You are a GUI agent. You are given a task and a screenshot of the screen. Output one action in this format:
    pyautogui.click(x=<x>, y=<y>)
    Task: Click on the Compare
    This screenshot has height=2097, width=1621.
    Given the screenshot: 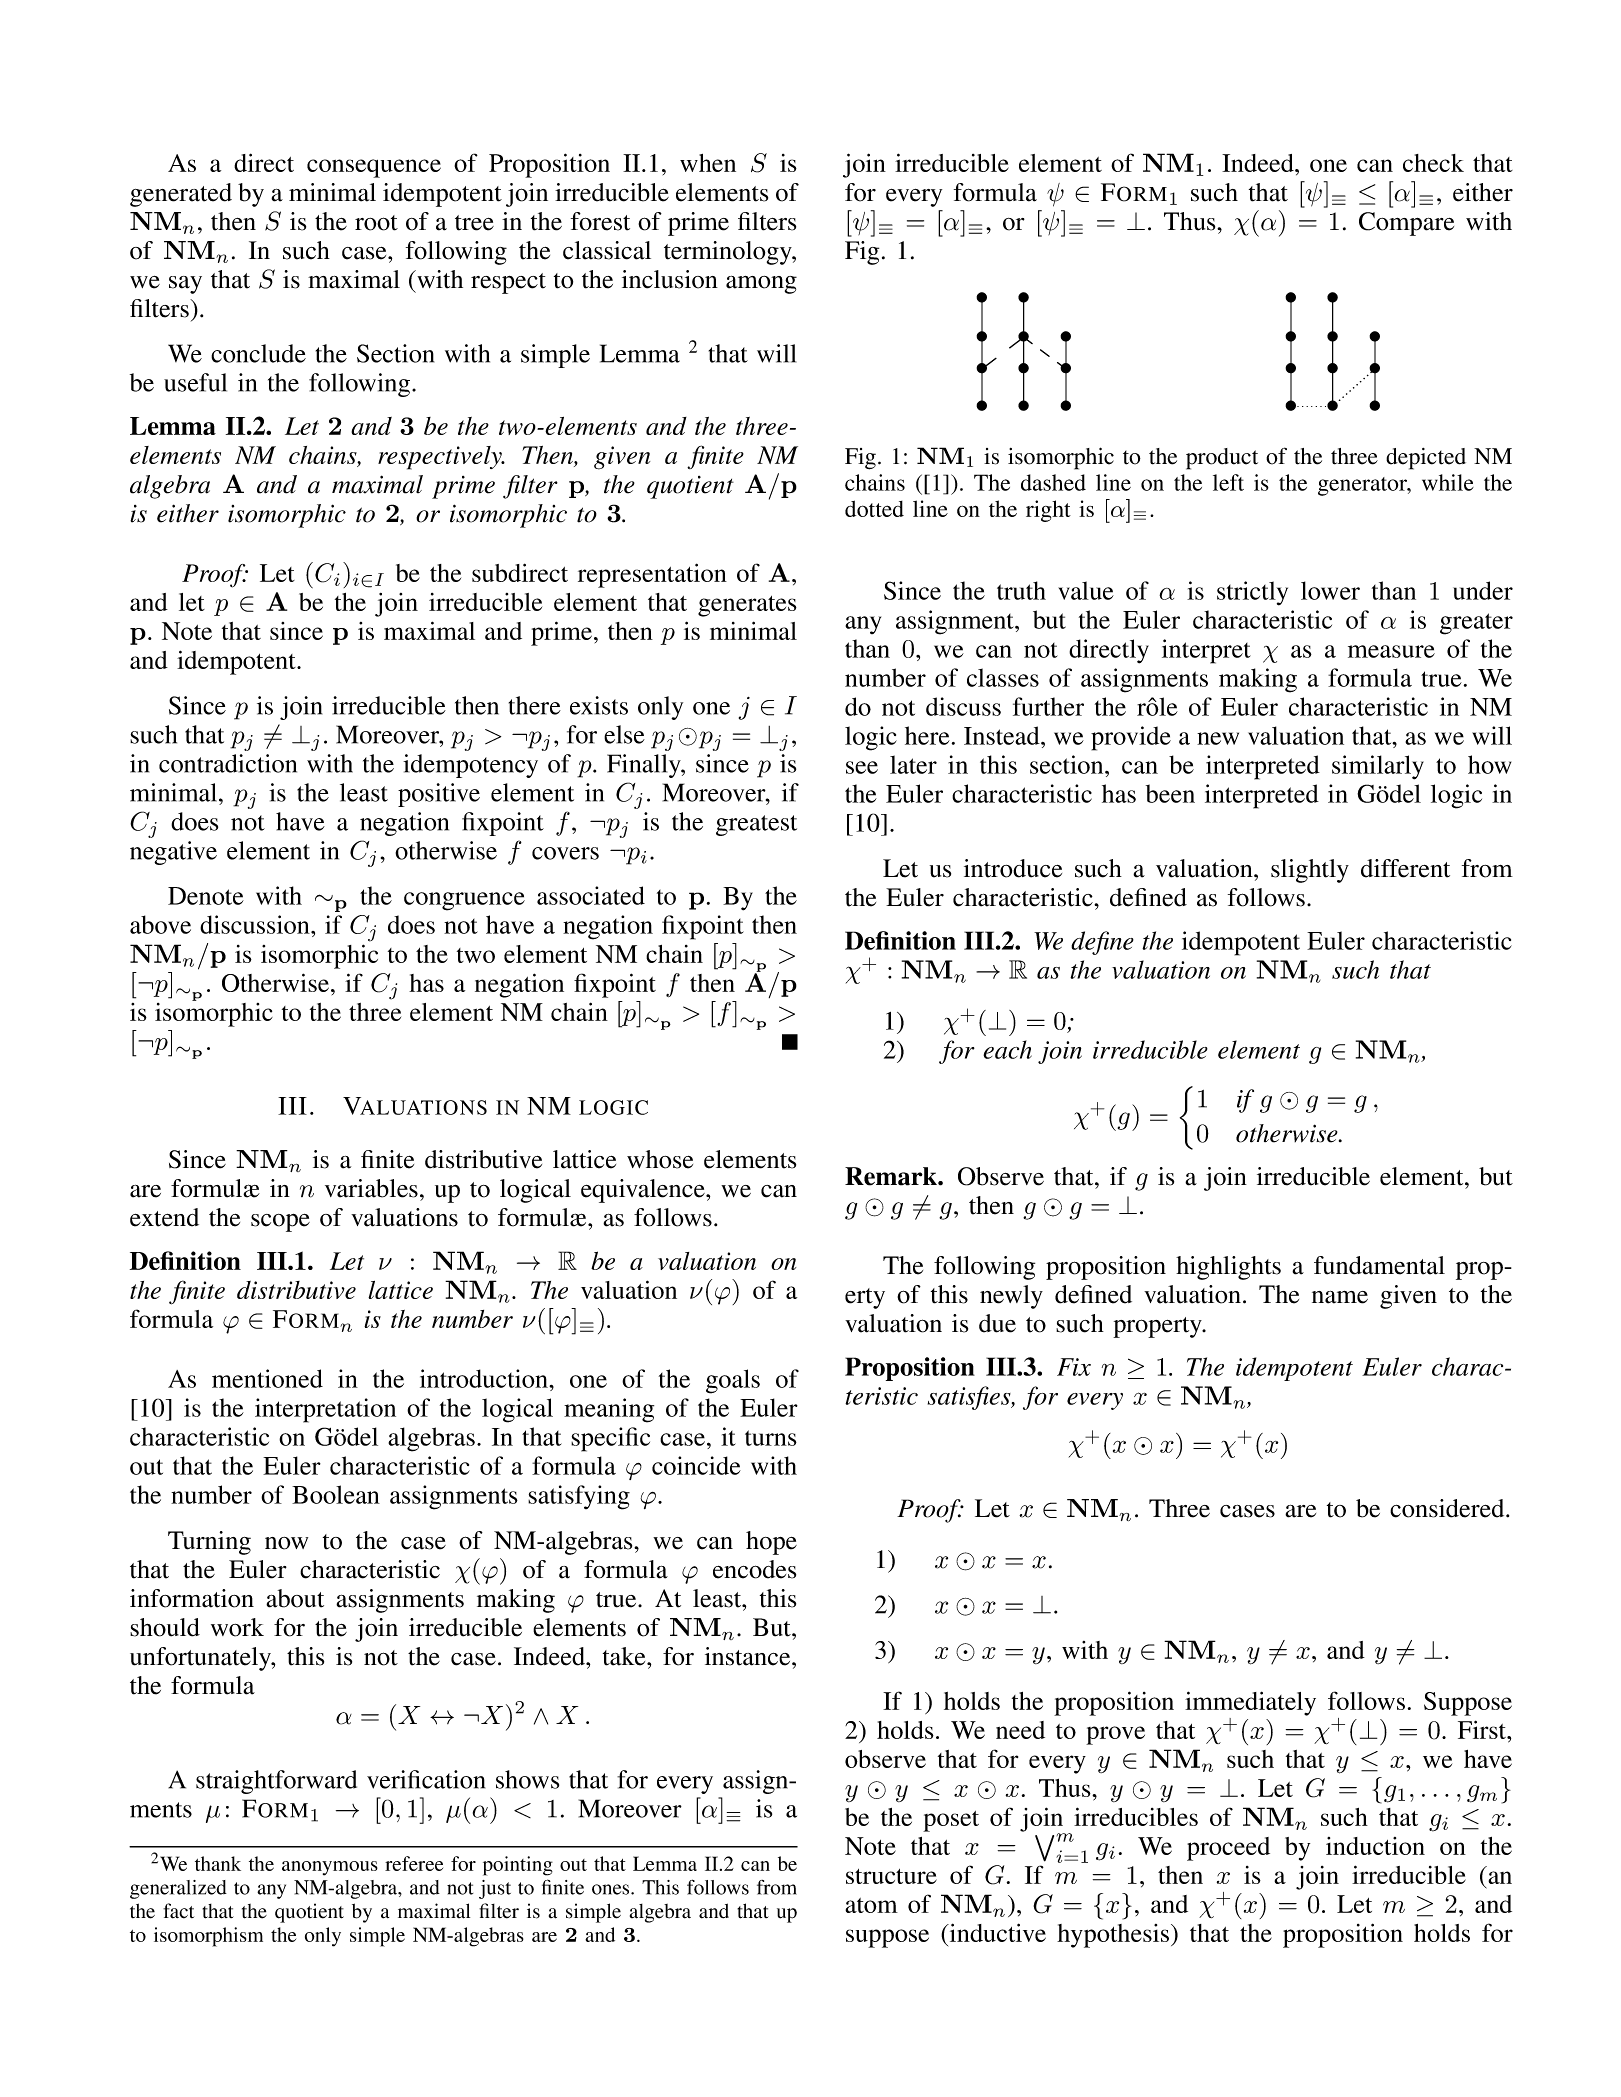 What is the action you would take?
    pyautogui.click(x=1406, y=224)
